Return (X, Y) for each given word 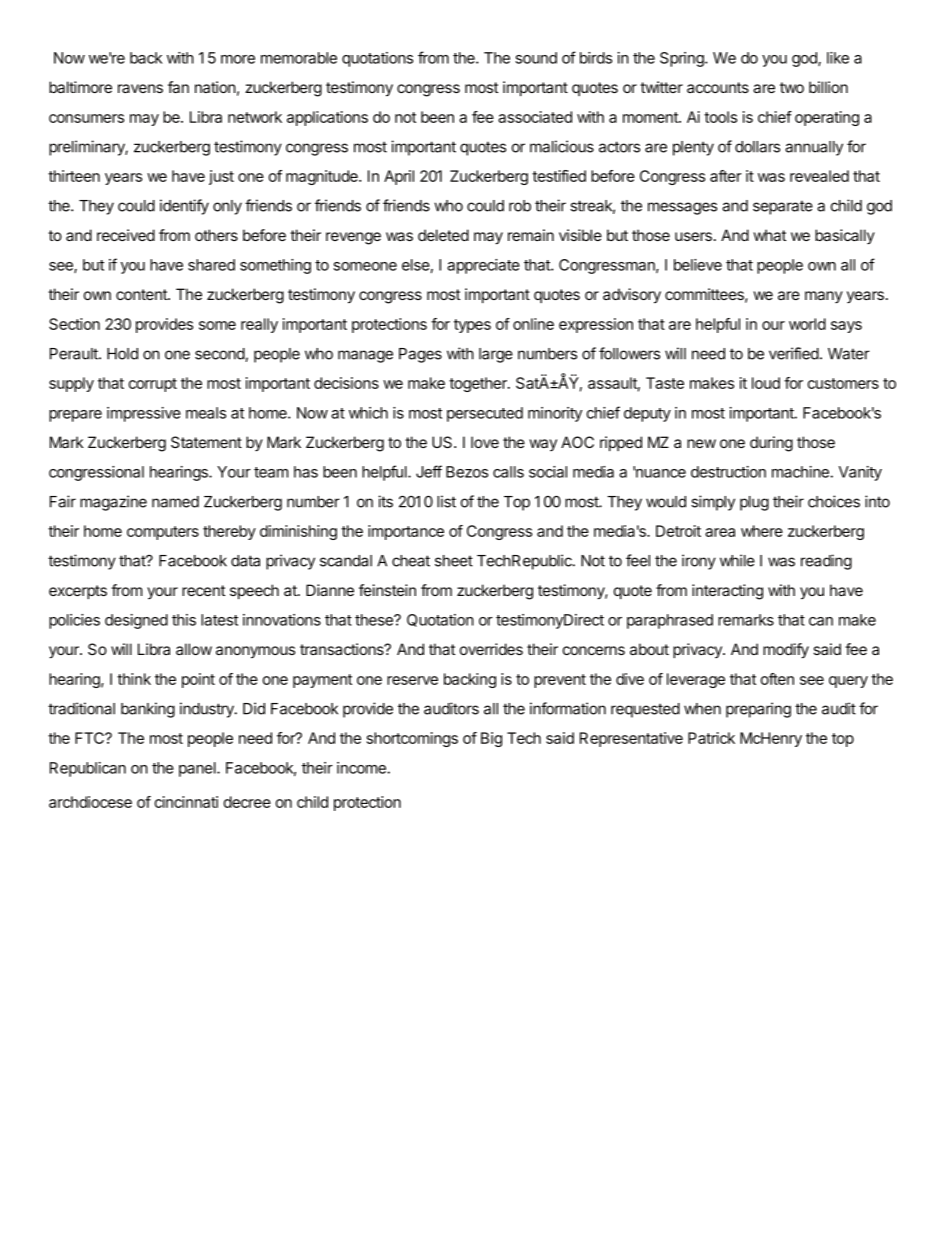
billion (828, 87)
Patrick (711, 738)
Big (491, 739)
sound (536, 58)
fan (178, 87)
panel (198, 769)
